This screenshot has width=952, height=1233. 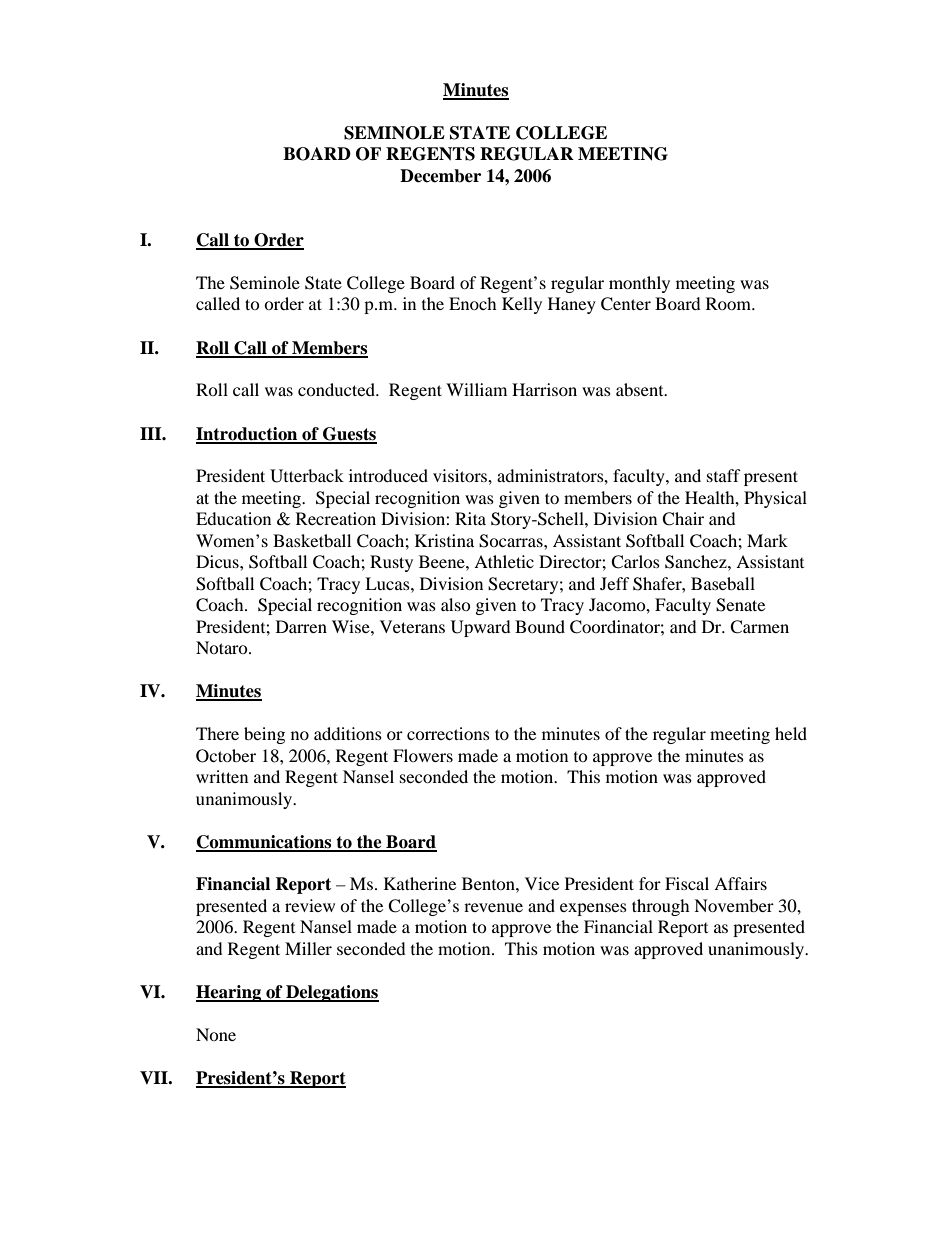 What do you see at coordinates (791, 733) in the screenshot?
I see `held` at bounding box center [791, 733].
